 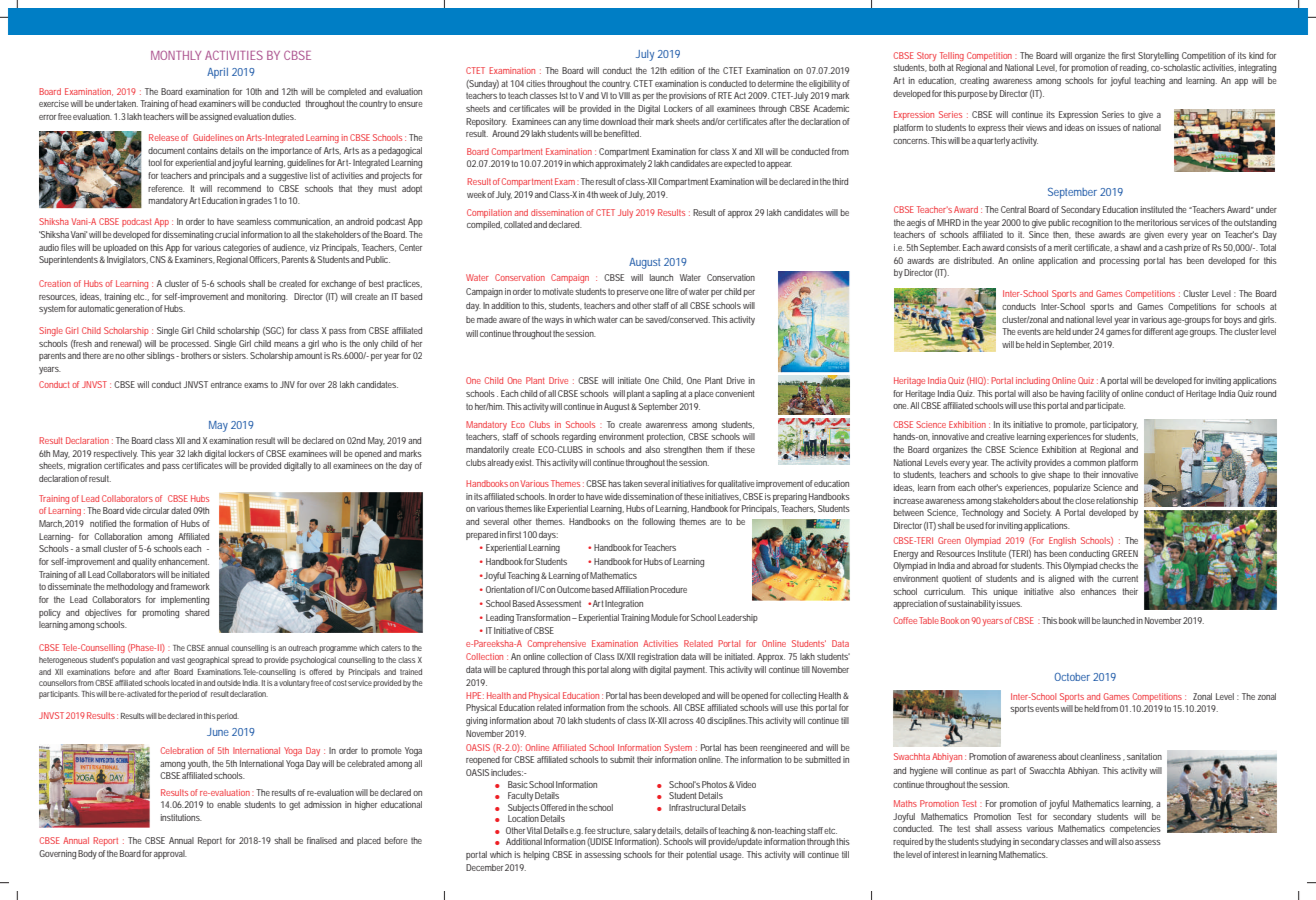 What do you see at coordinates (658, 657) in the document?
I see `registration` at bounding box center [658, 657].
